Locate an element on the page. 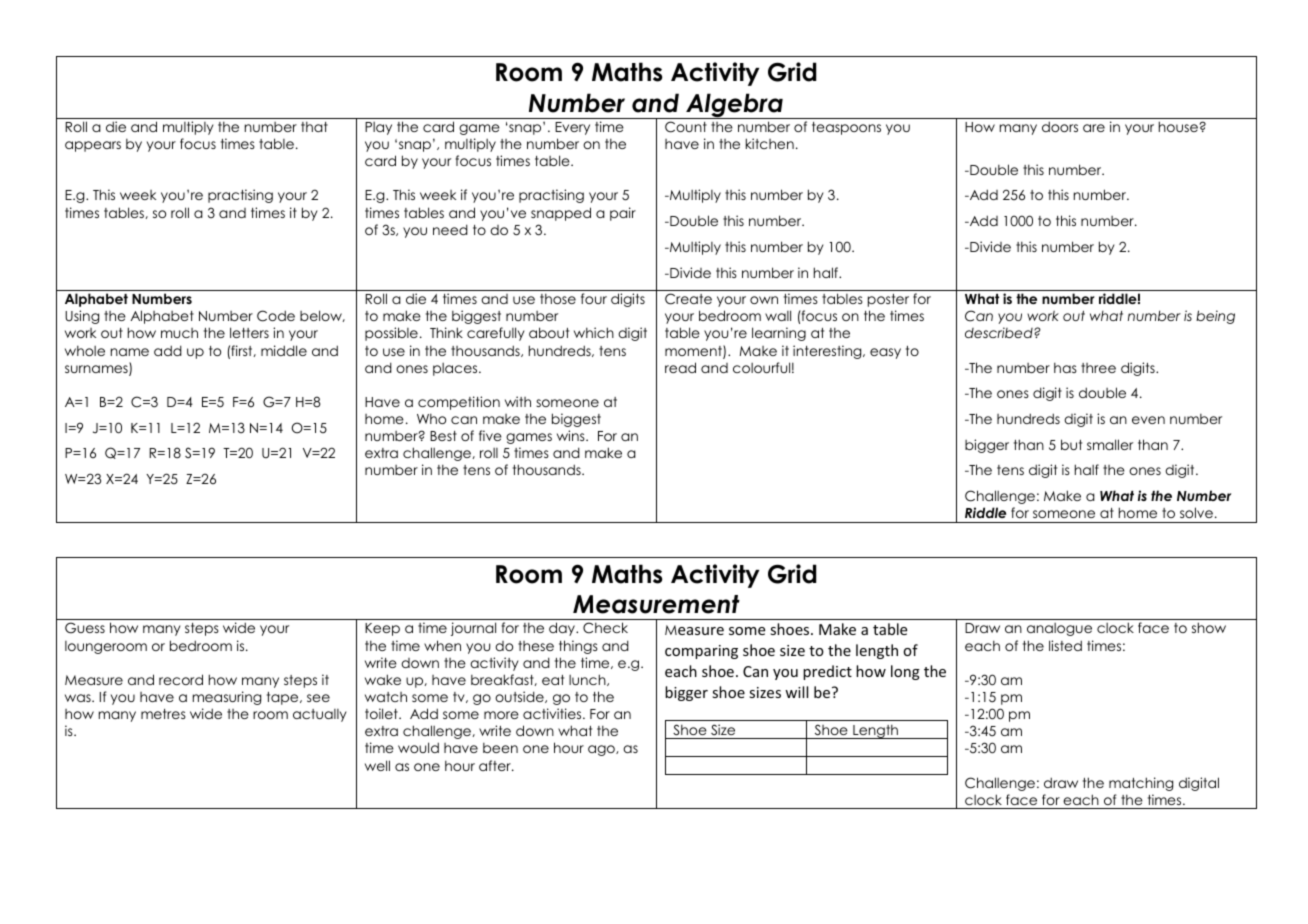 The image size is (1308, 924). ago is located at coordinates (602, 750).
